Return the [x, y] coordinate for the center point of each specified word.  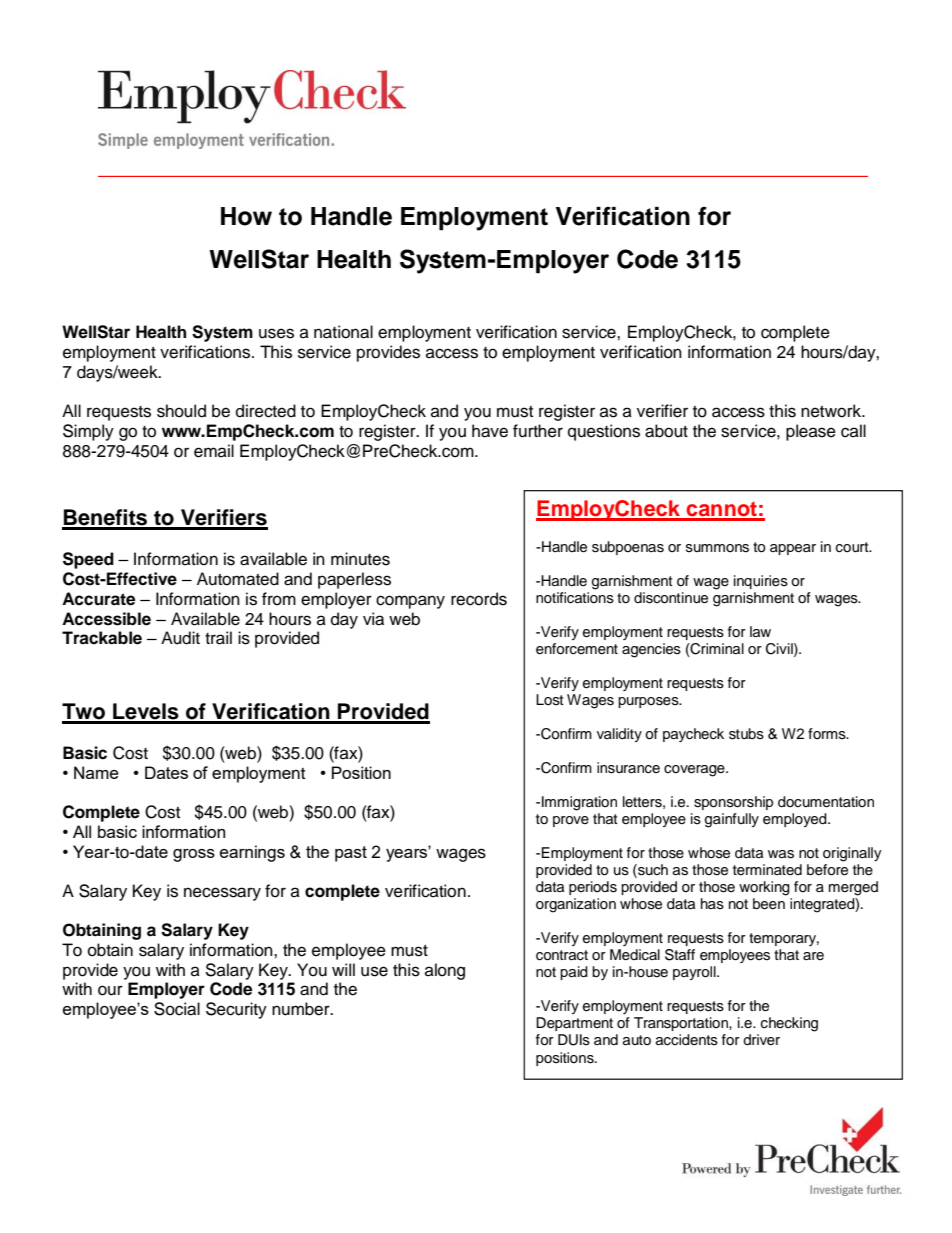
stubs [746, 734]
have [490, 431]
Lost [550, 700]
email [214, 451]
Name [96, 772]
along [445, 971]
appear [793, 549]
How [246, 216]
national [343, 332]
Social [177, 1009]
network [832, 411]
